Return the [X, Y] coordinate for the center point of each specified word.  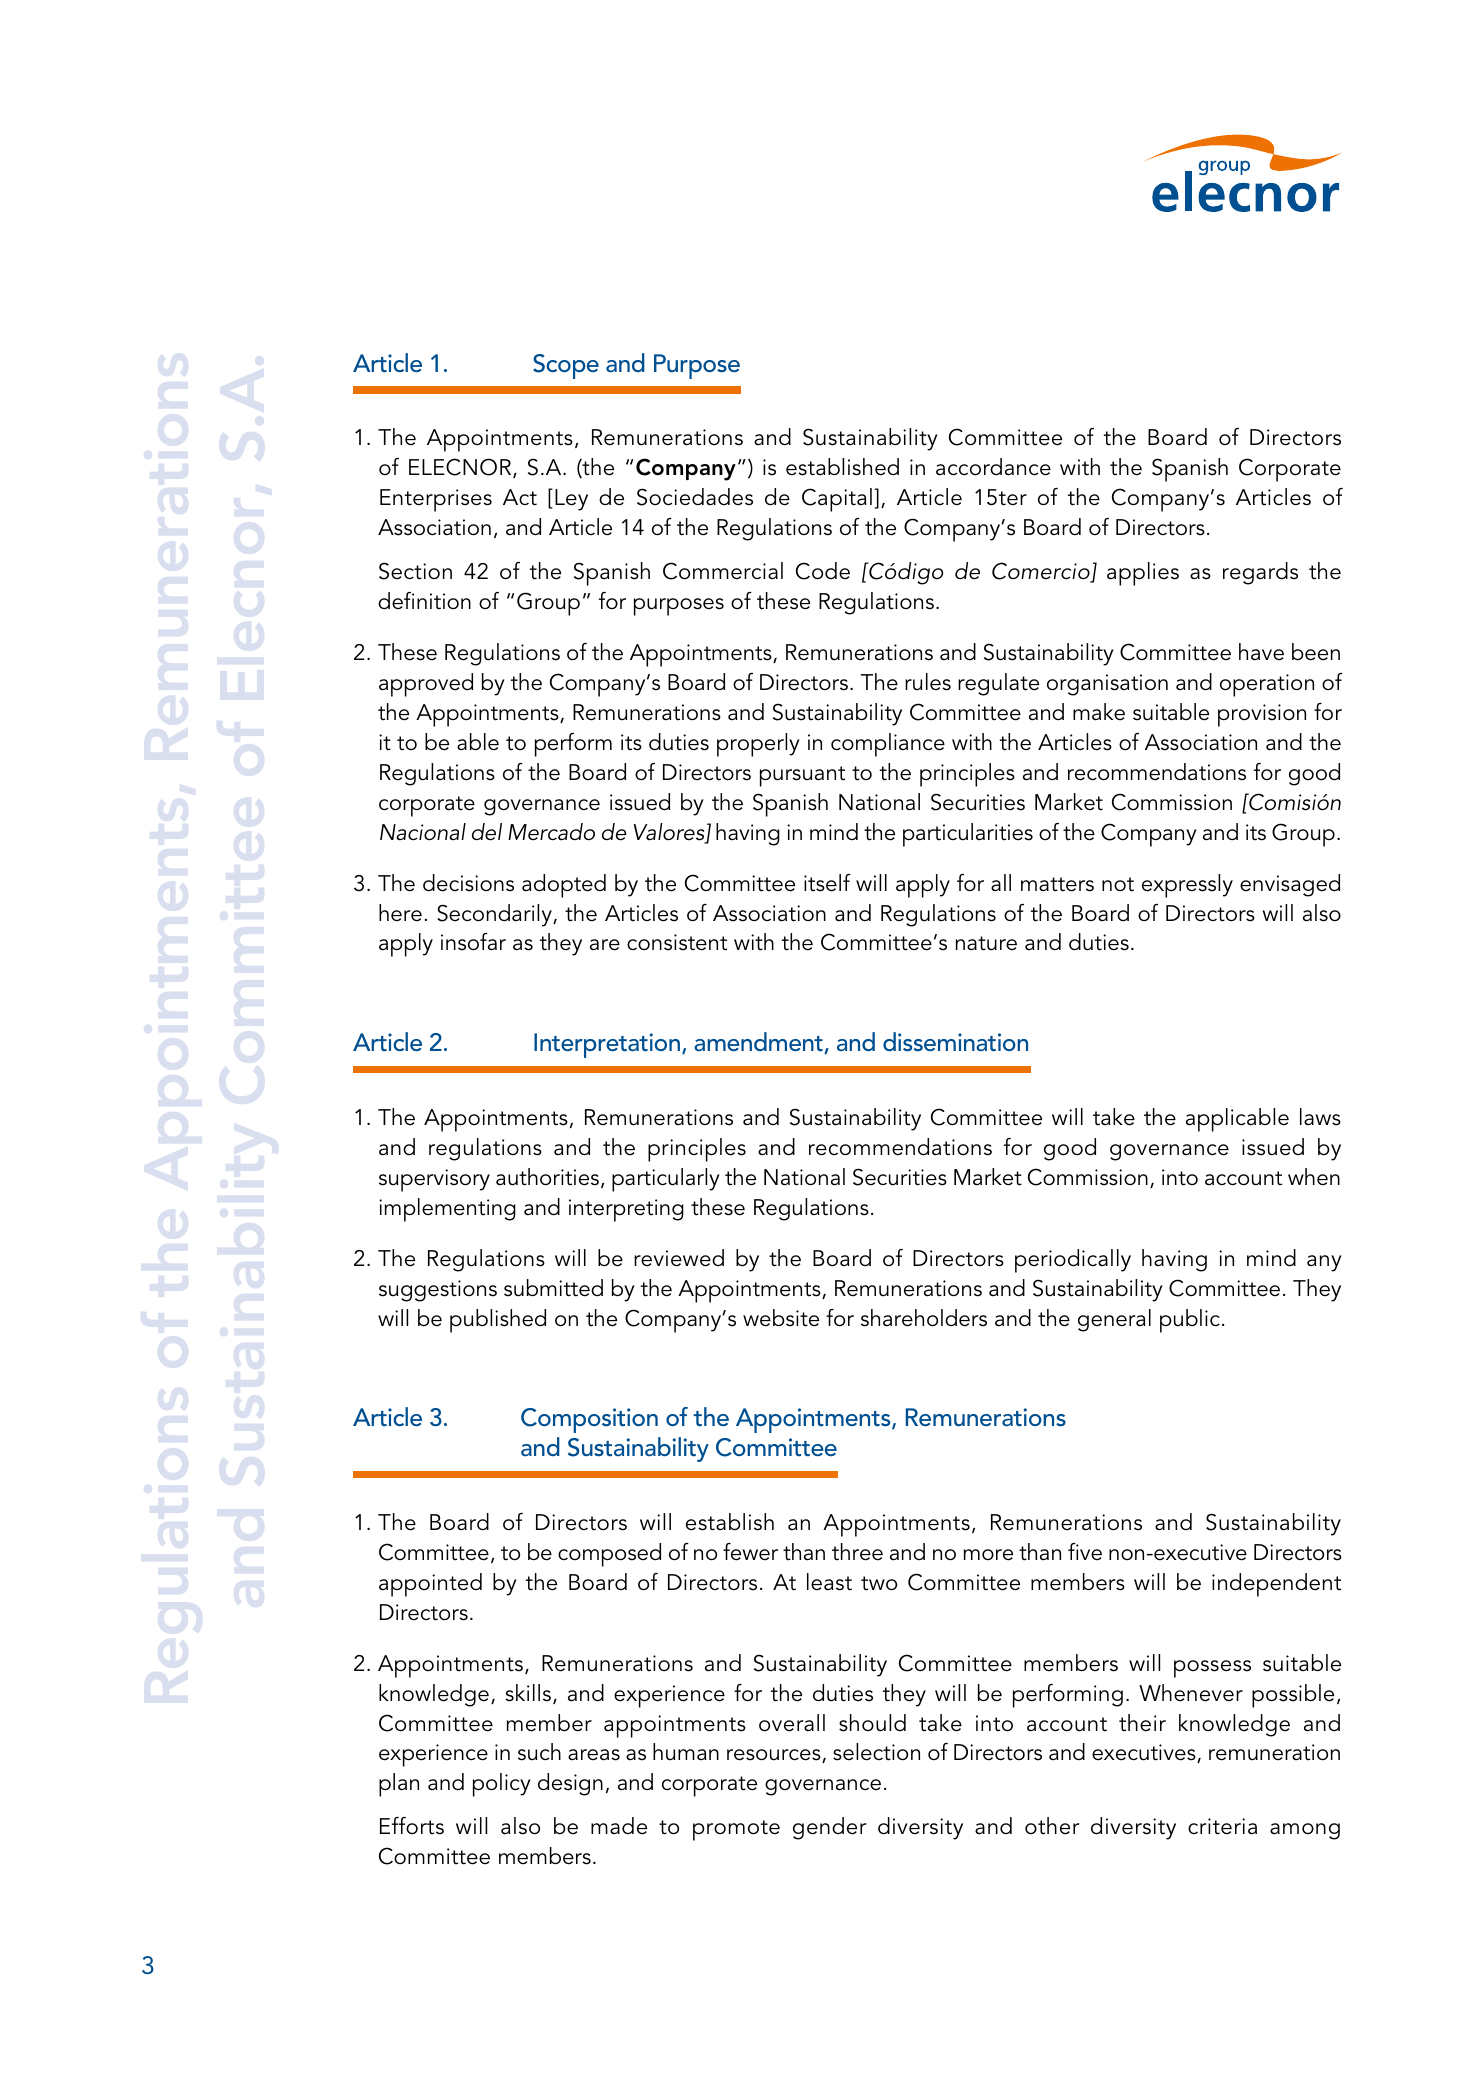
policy [502, 1785]
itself [827, 883]
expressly [1187, 886]
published [498, 1321]
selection [876, 1752]
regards [1260, 573]
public [1190, 1321]
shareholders [924, 1318]
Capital [837, 500]
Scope [566, 366]
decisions [468, 883]
